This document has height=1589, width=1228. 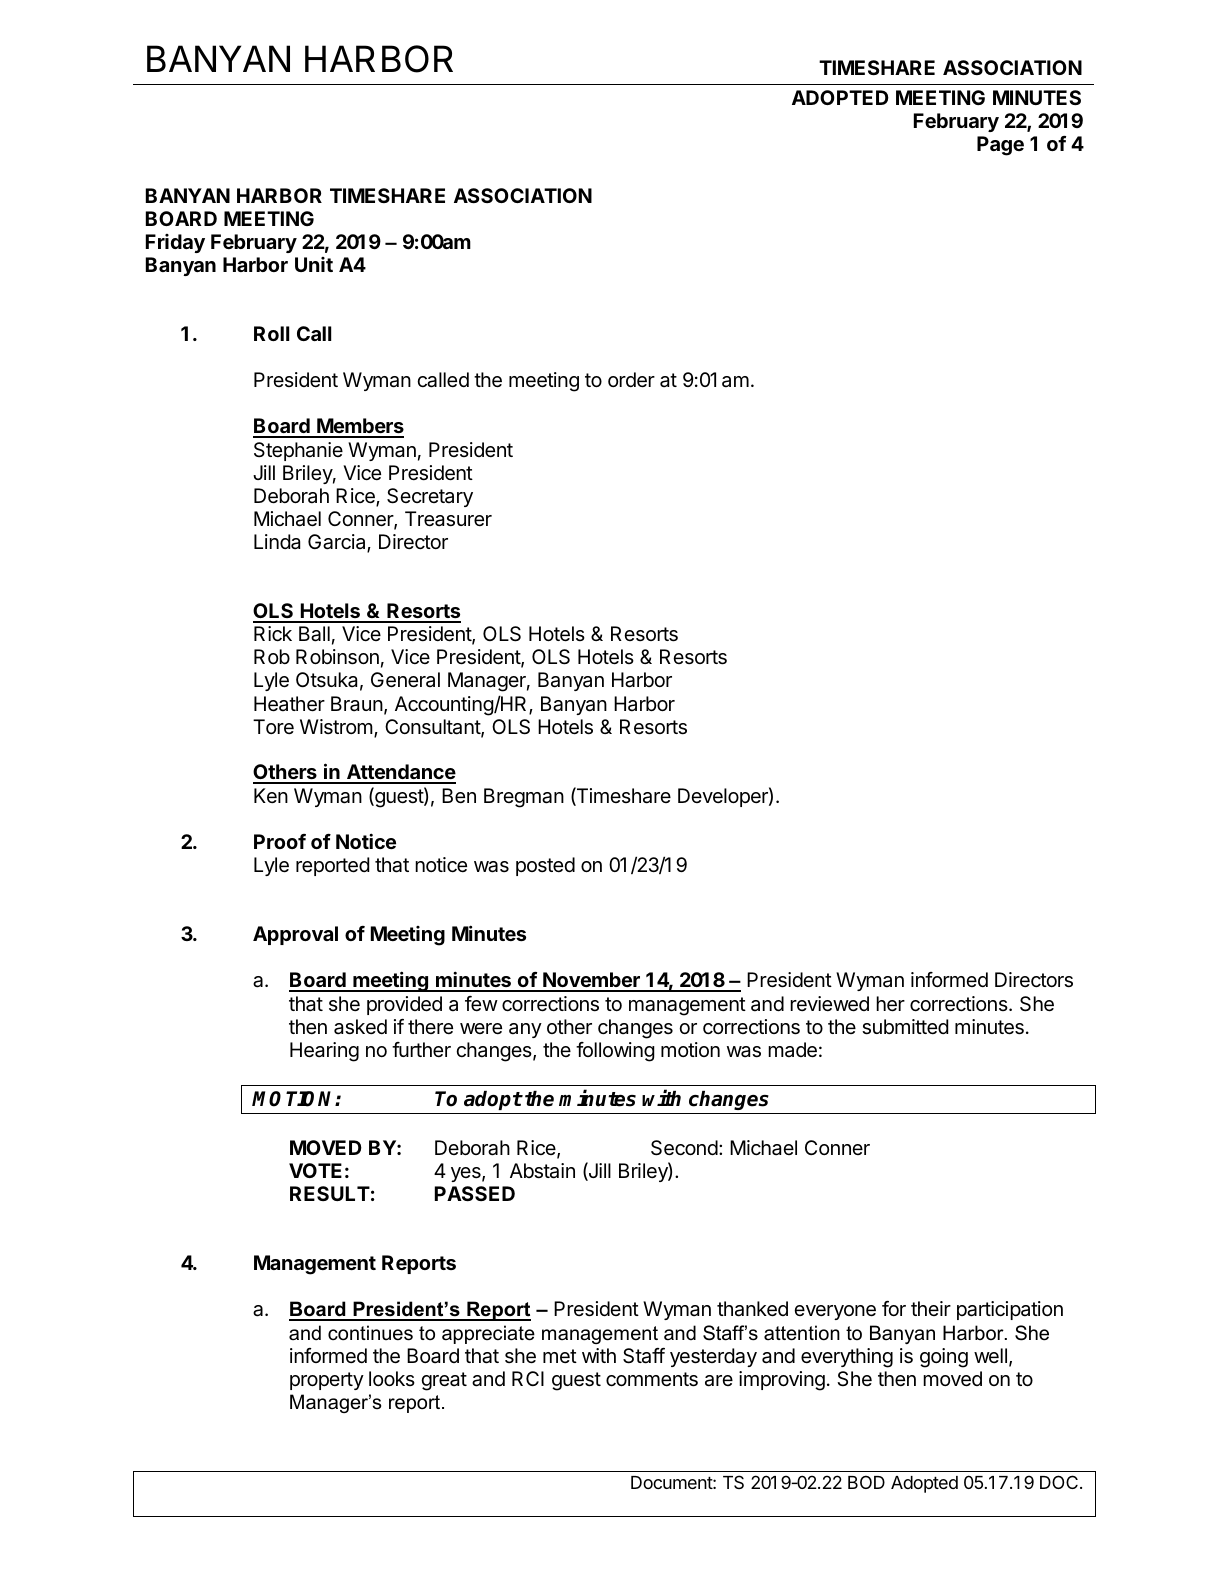 I want to click on property, so click(x=327, y=1381).
